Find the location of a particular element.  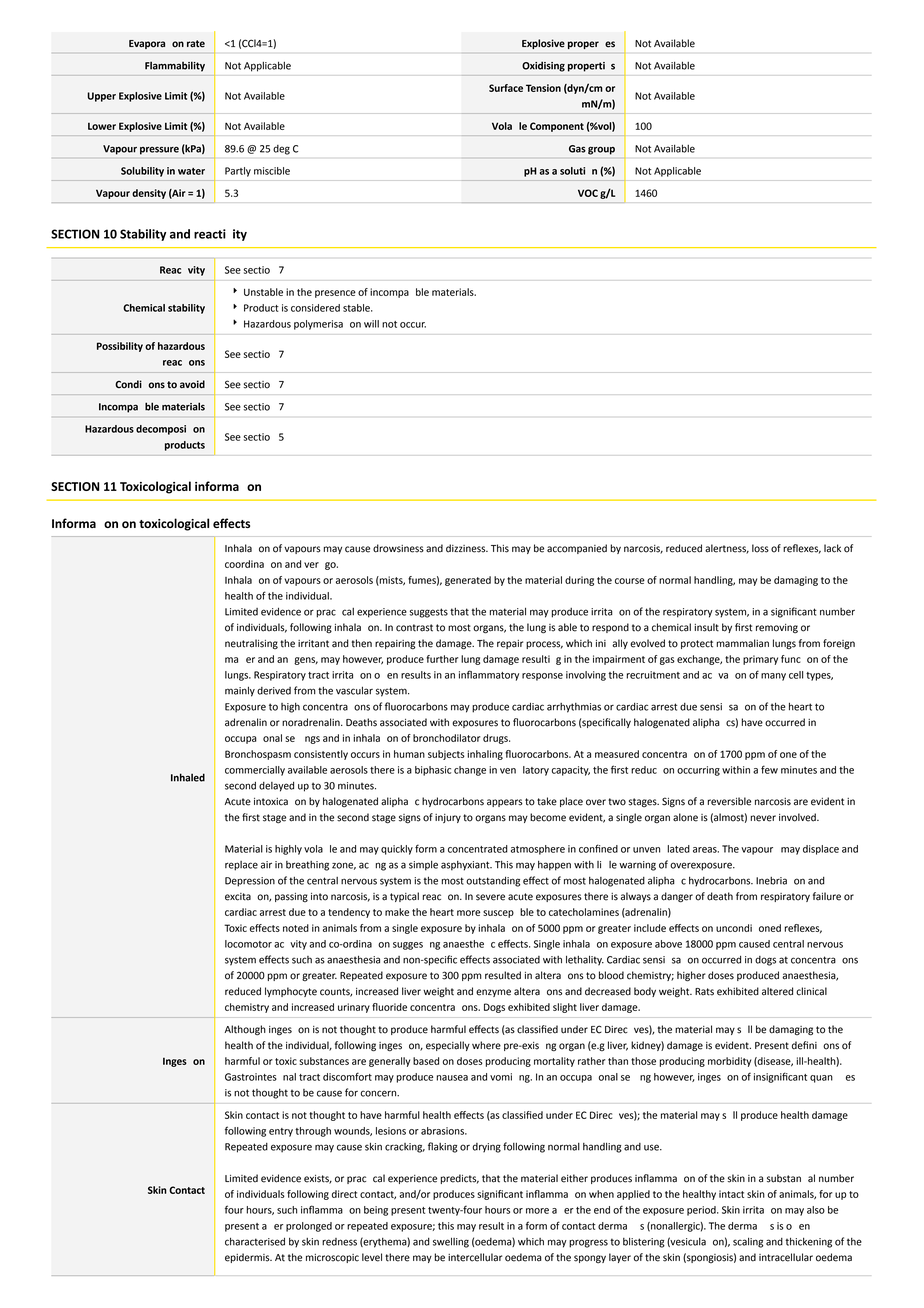

Flammability is located at coordinates (175, 67).
